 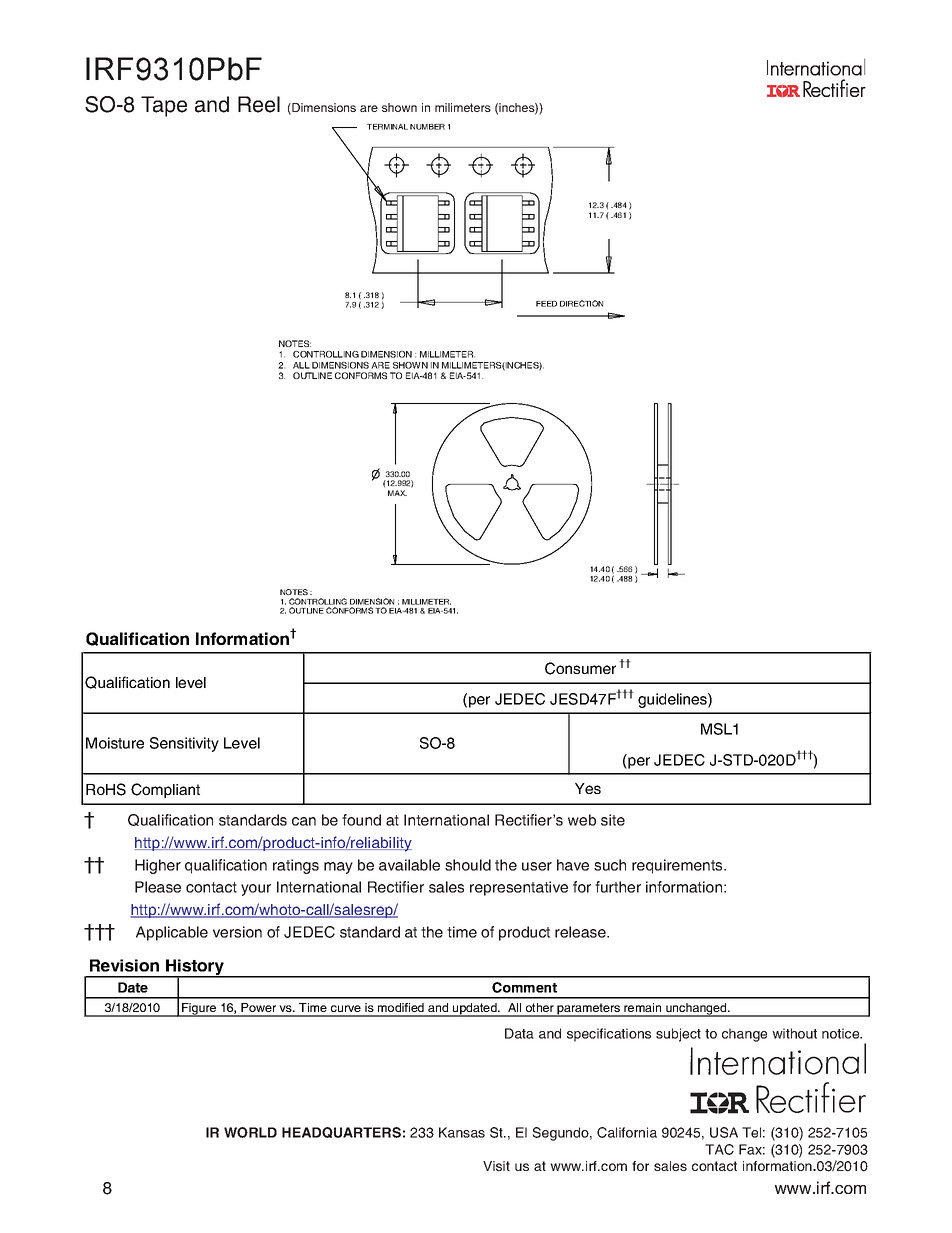 I want to click on Kansas, so click(x=462, y=1132).
